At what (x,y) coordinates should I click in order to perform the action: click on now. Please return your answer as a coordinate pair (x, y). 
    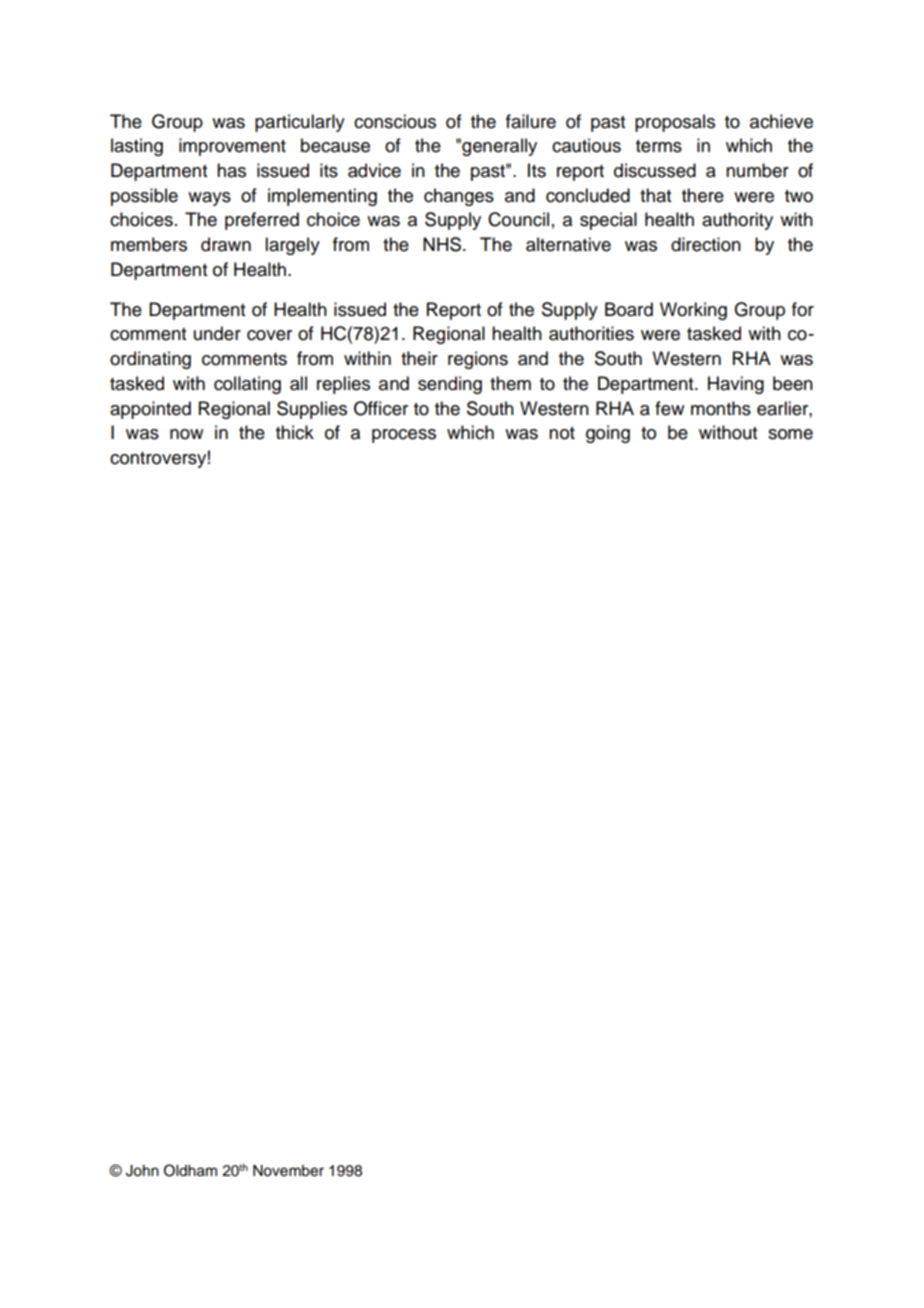
    Looking at the image, I should click on (186, 434).
